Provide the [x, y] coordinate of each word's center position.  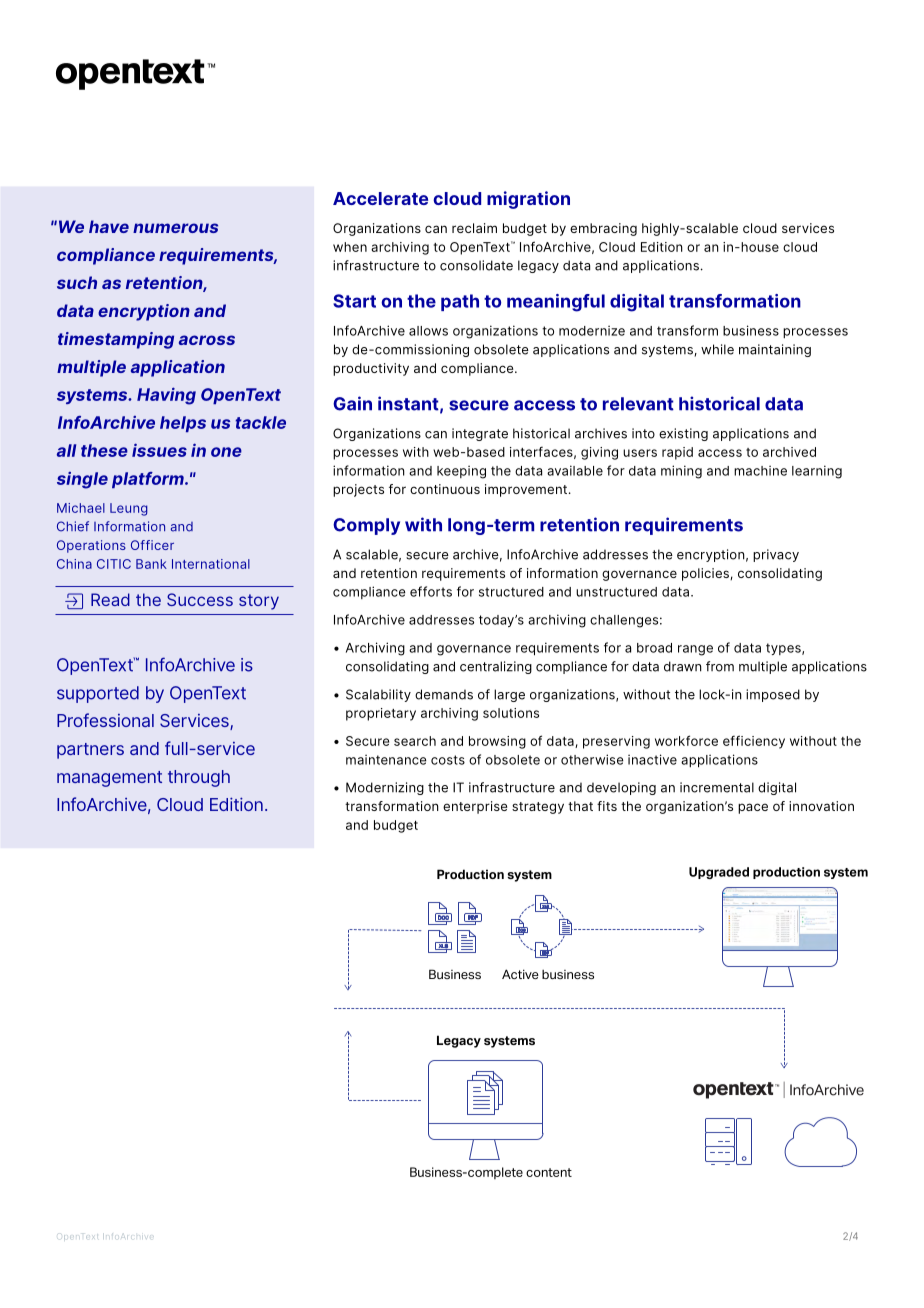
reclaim [474, 228]
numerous [175, 228]
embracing [603, 229]
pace [753, 808]
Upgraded [719, 873]
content [549, 1172]
